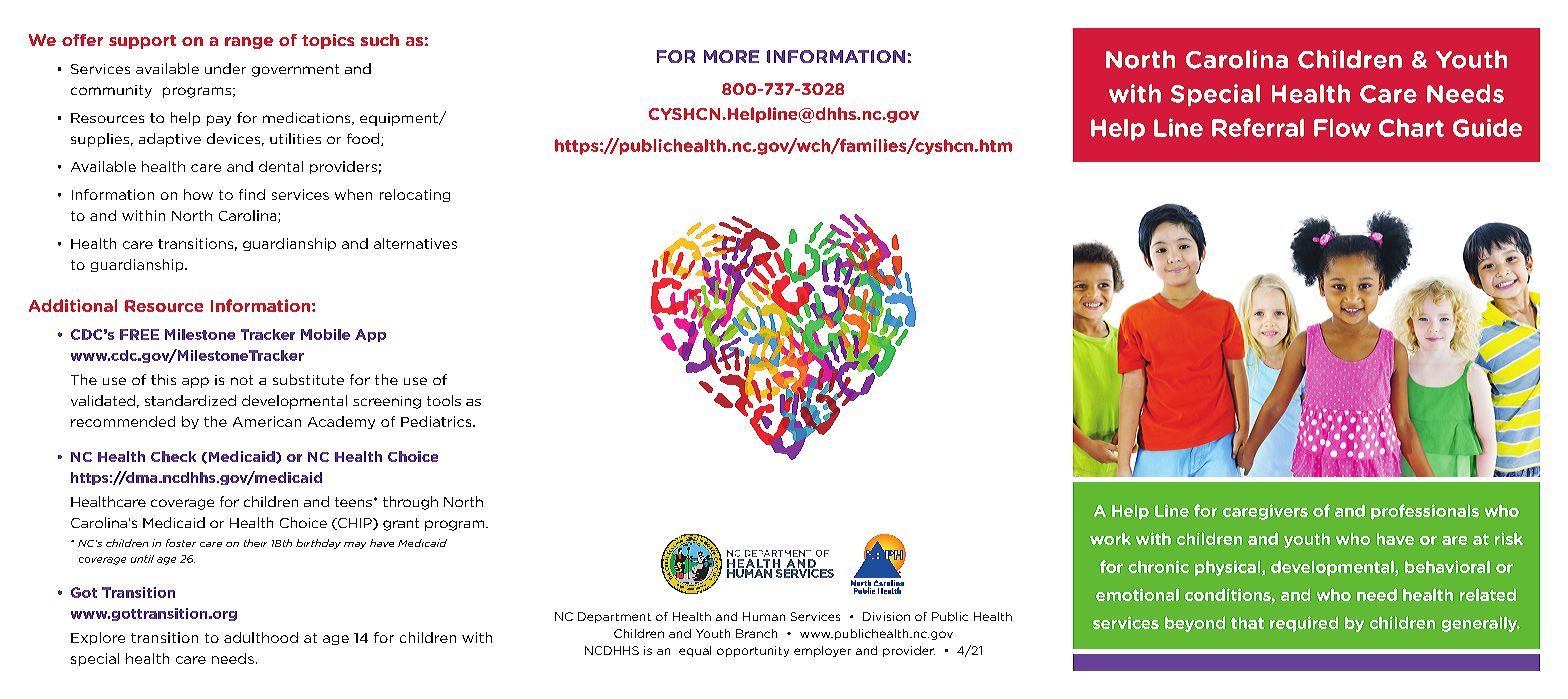  Describe the element at coordinates (756, 633) in the screenshot. I see `Branch` at that location.
